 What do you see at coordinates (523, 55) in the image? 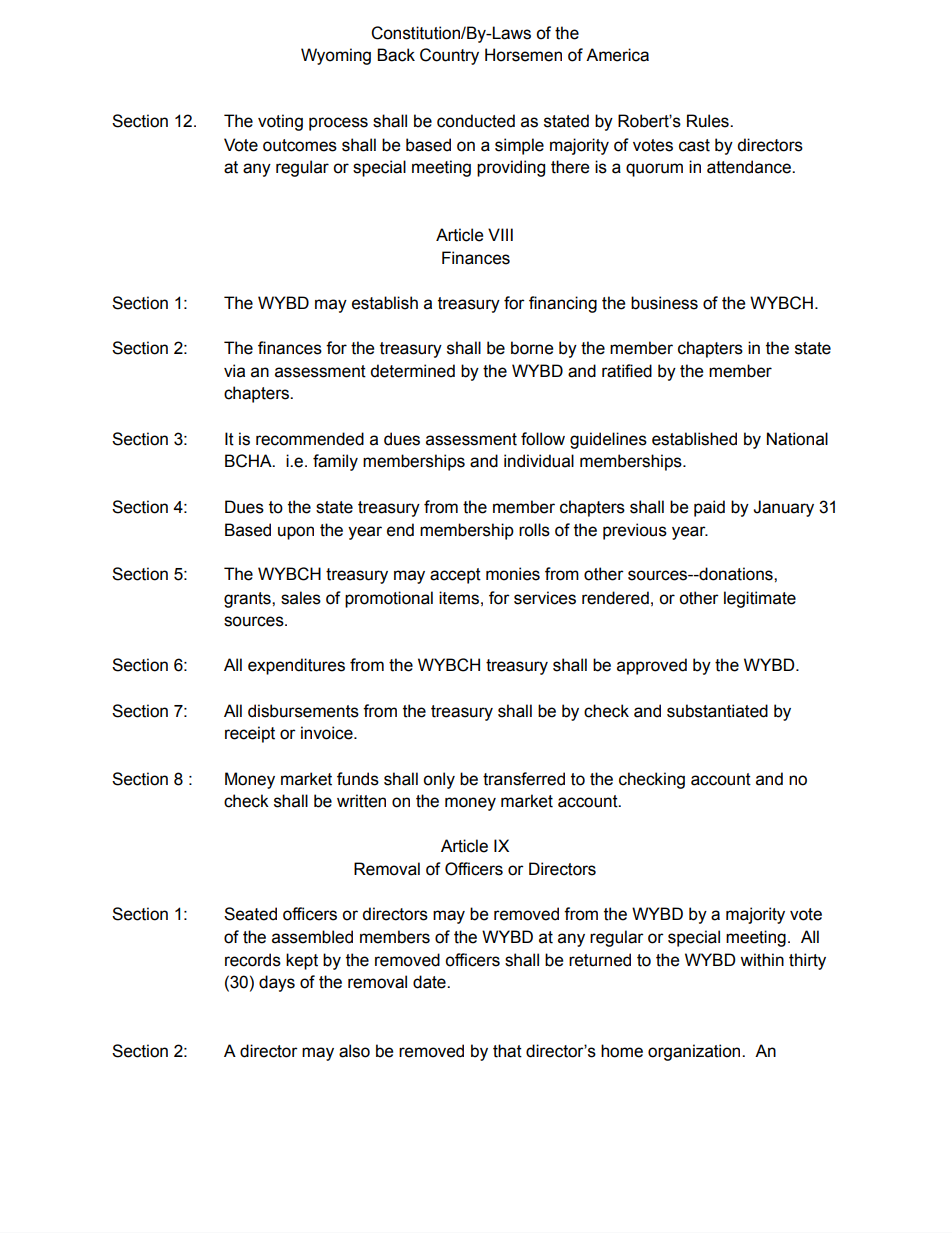
I see `Horsemen` at bounding box center [523, 55].
